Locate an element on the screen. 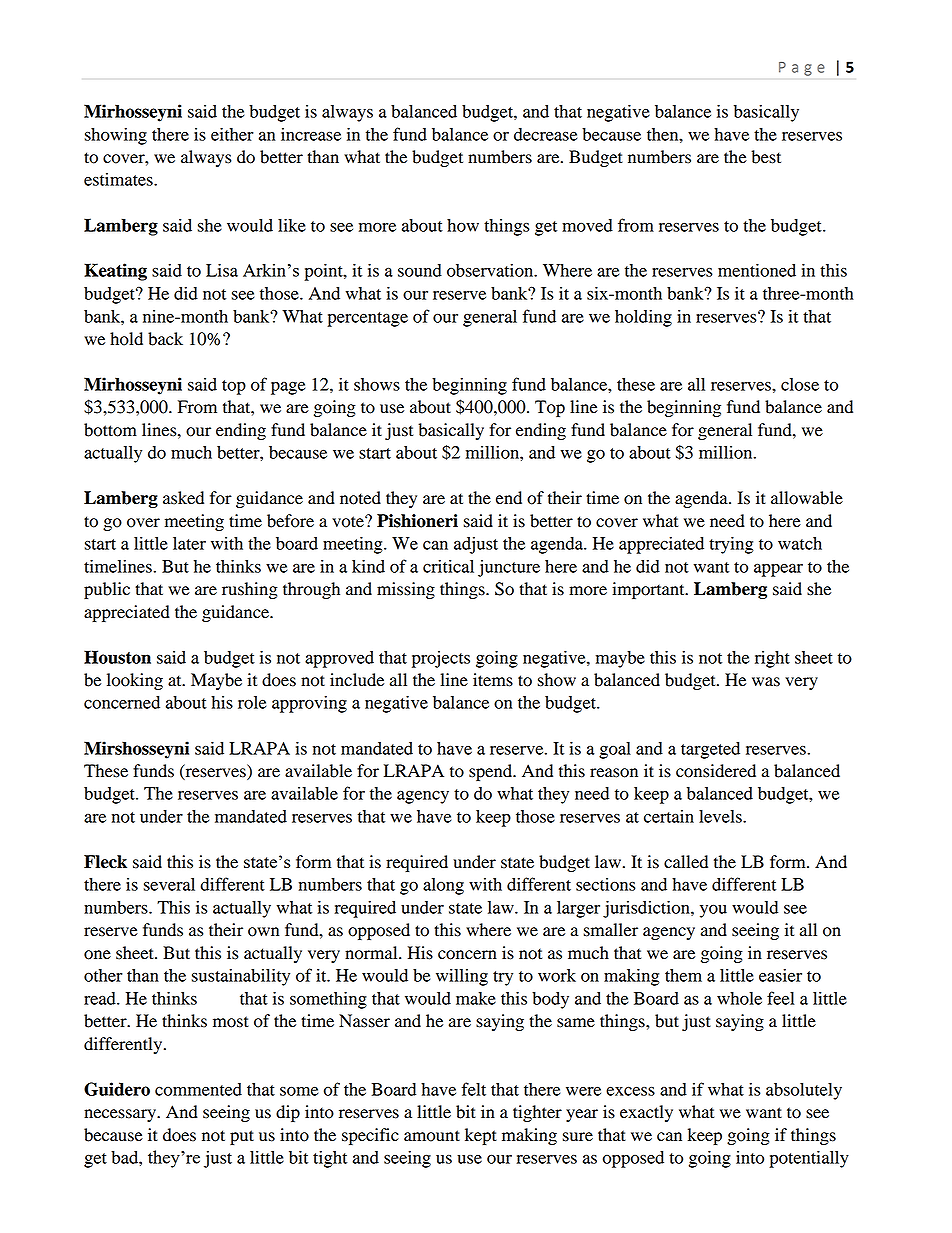 The height and width of the screenshot is (1233, 952). commented is located at coordinates (198, 1089).
